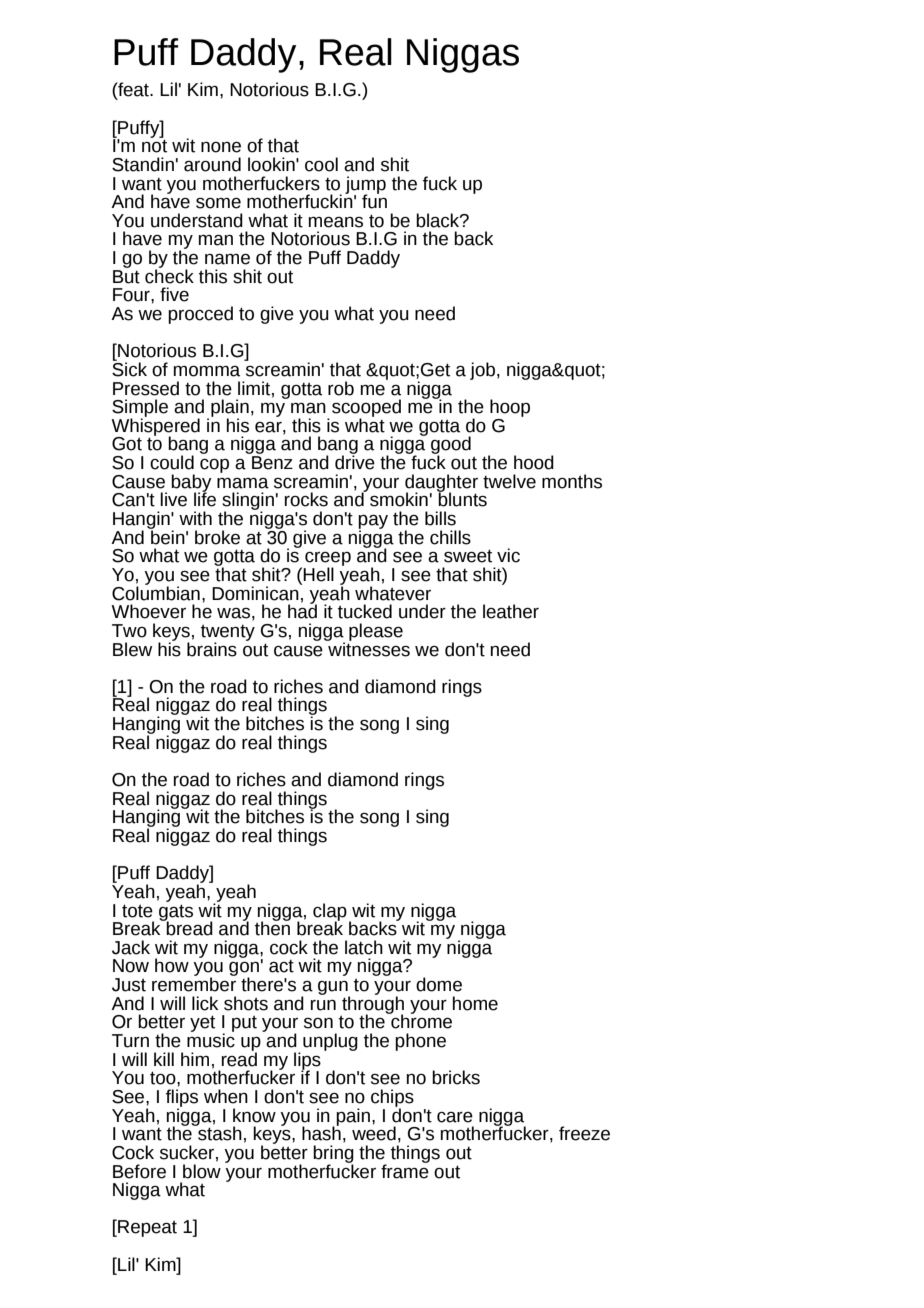  Describe the element at coordinates (365, 186) in the screenshot. I see `jump` at that location.
